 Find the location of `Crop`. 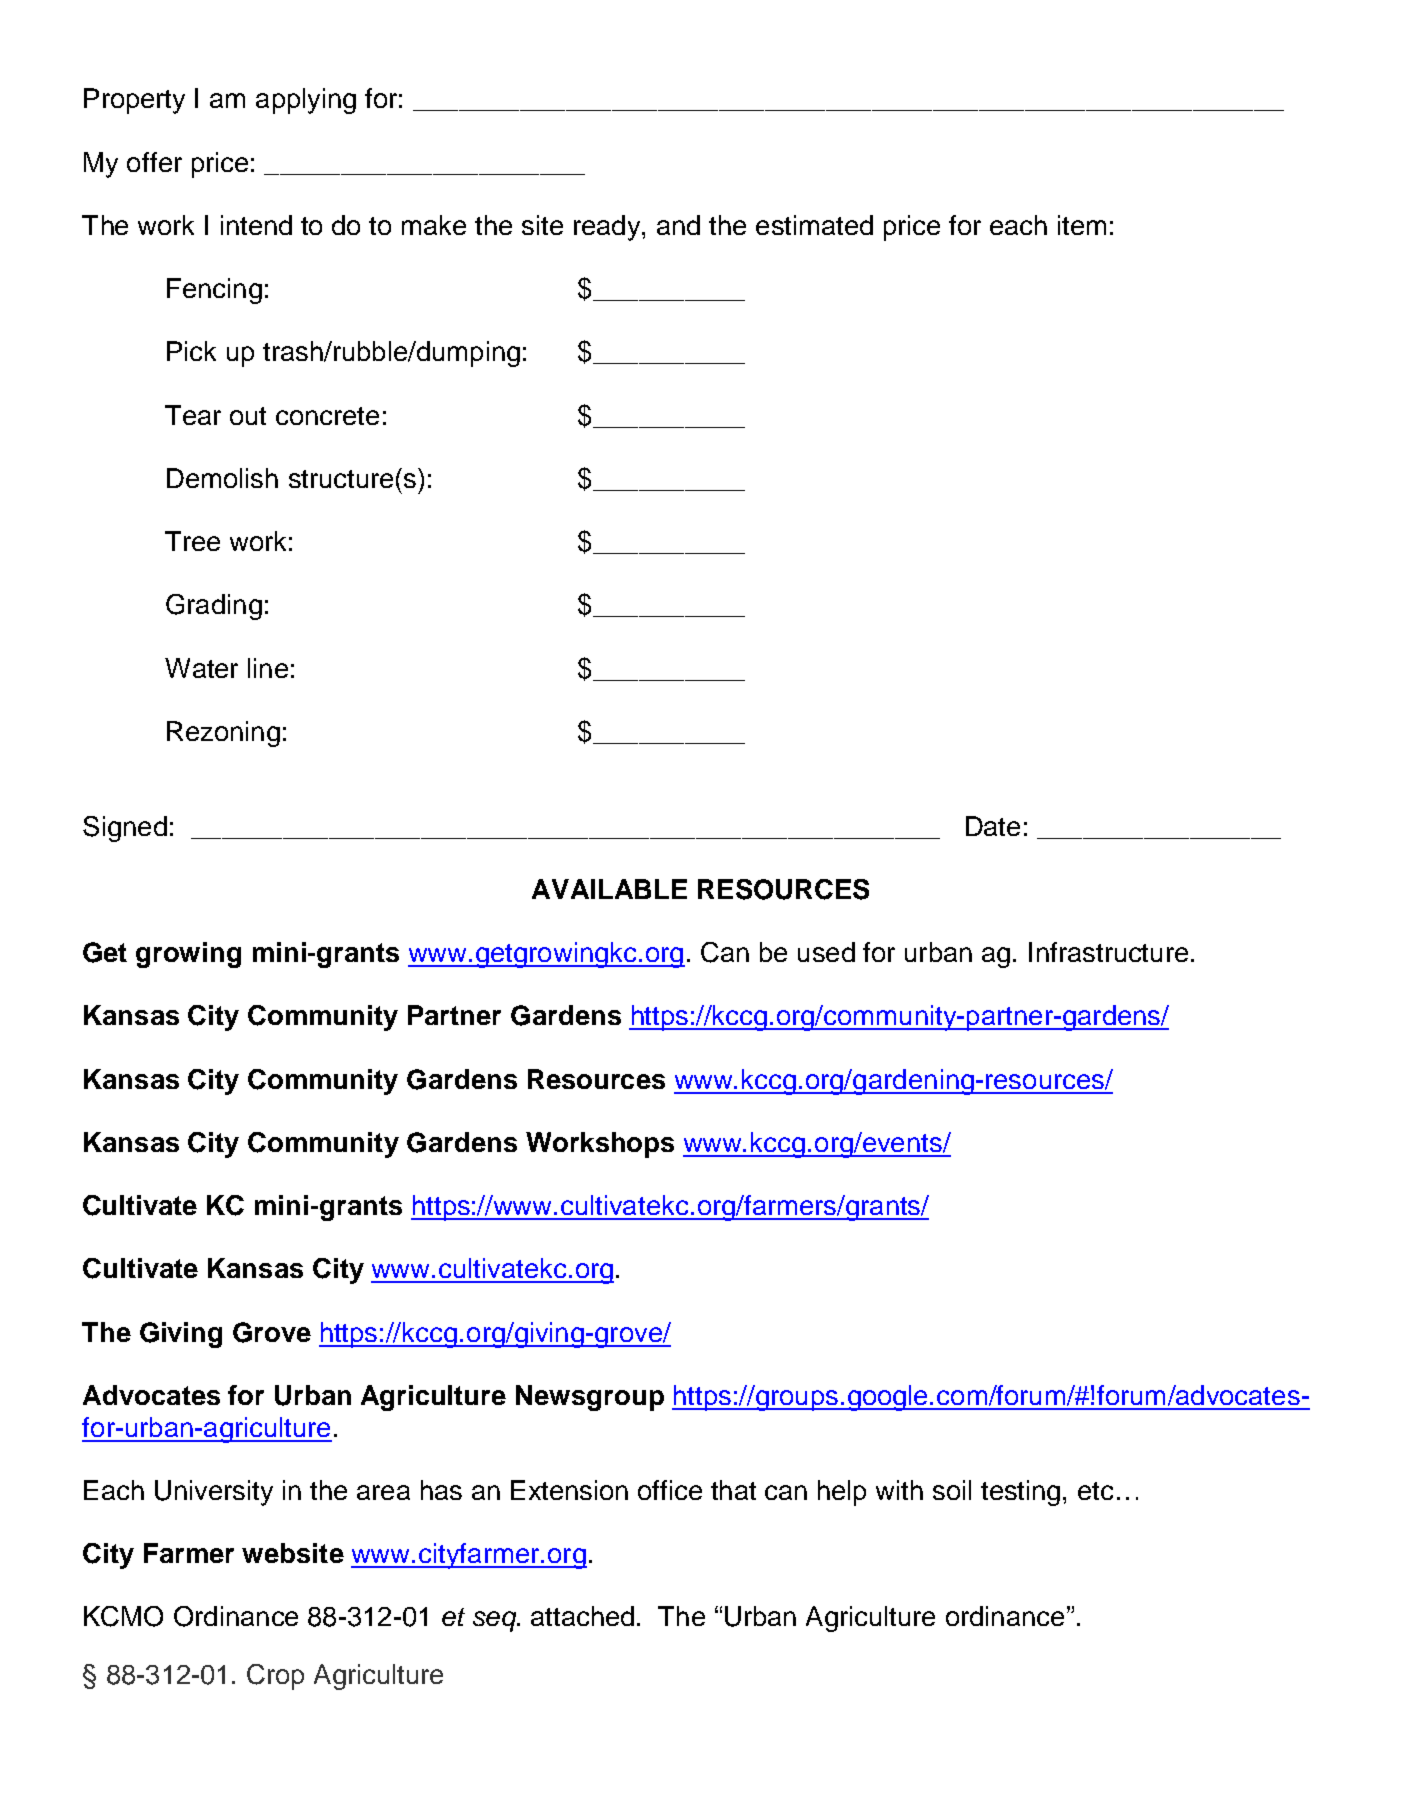

Crop is located at coordinates (275, 1677).
